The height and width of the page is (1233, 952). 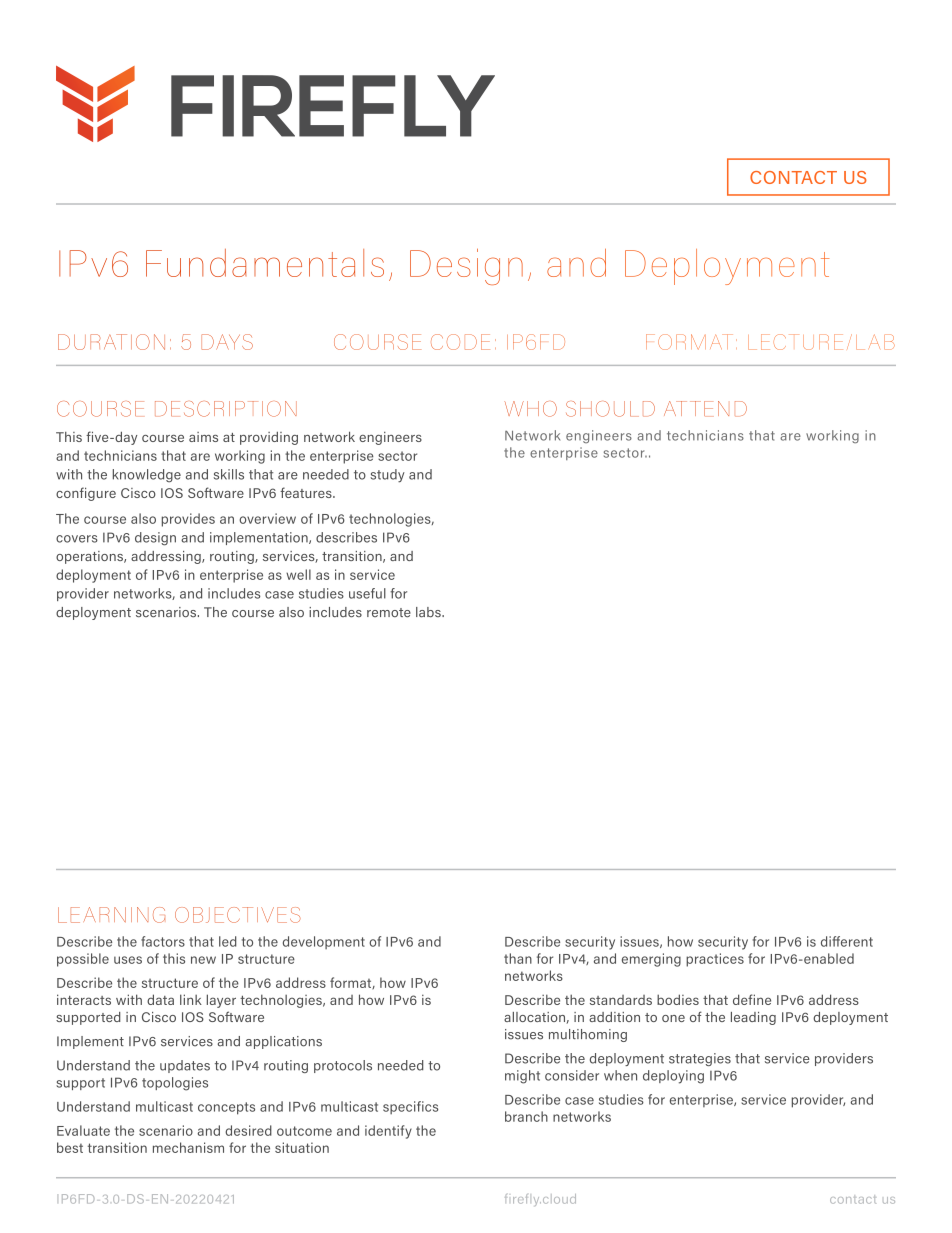 I want to click on SHOULD, so click(x=610, y=409).
